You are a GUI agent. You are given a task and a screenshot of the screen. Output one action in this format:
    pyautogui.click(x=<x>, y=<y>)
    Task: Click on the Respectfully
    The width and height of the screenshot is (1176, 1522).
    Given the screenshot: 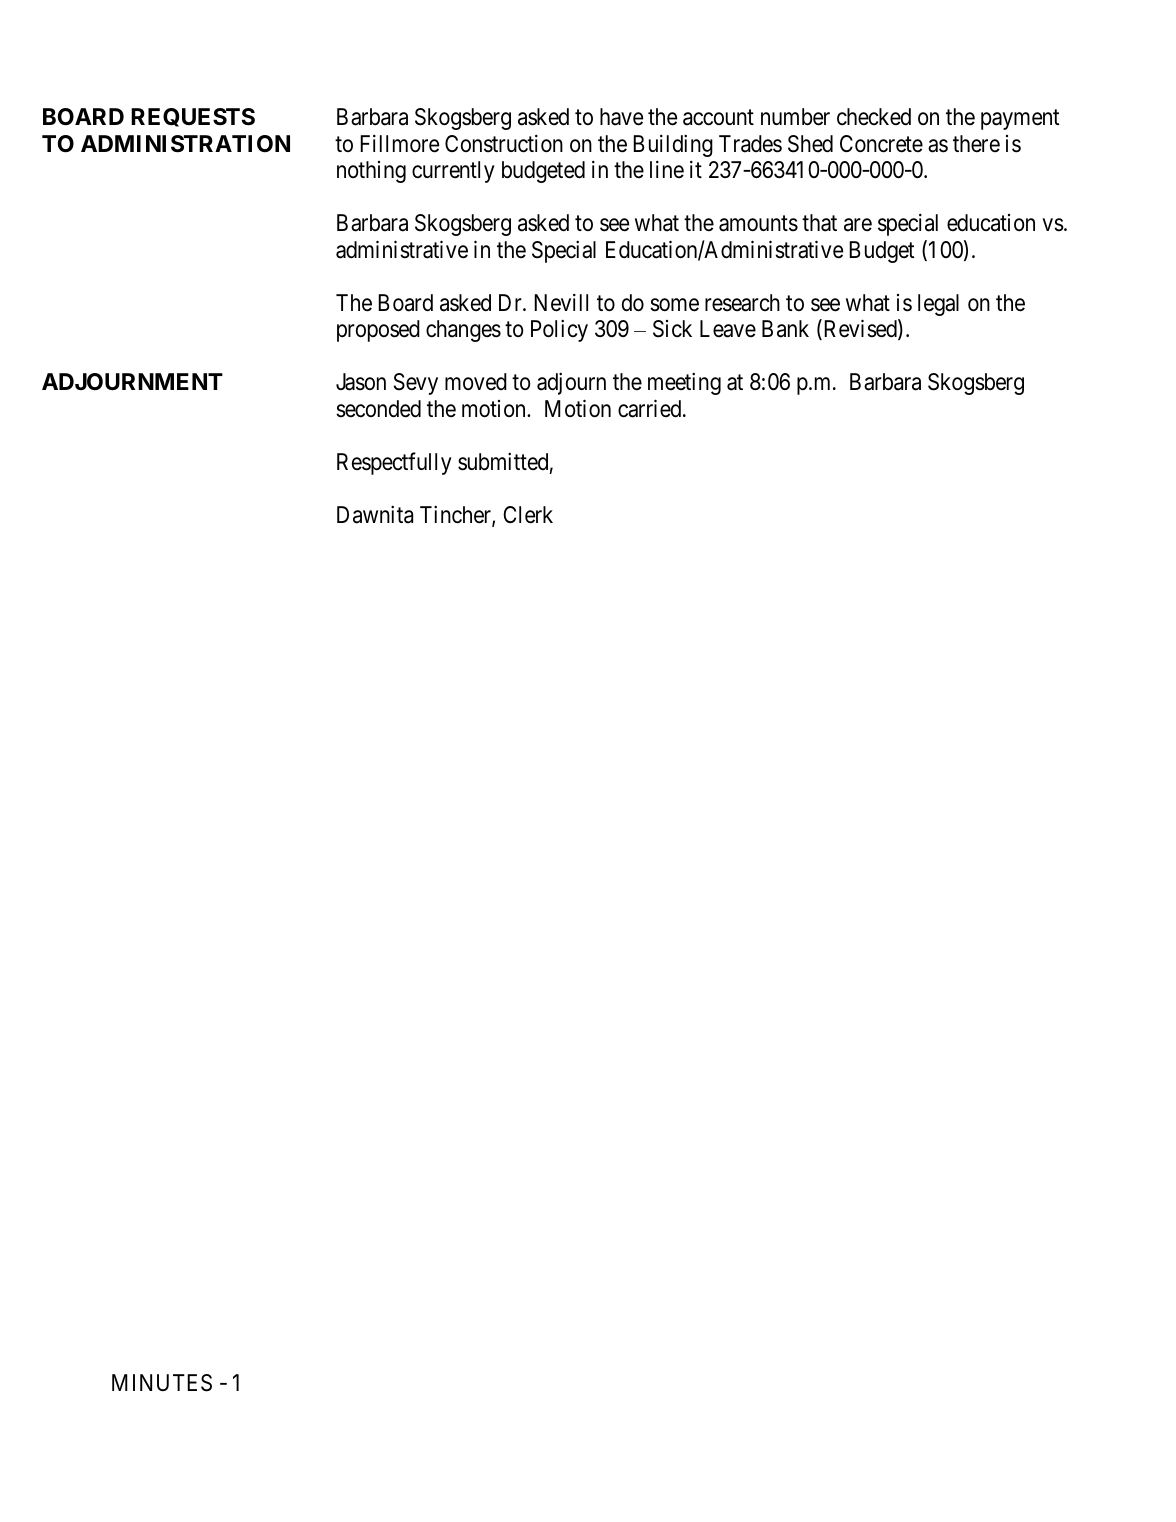 What is the action you would take?
    pyautogui.click(x=394, y=463)
